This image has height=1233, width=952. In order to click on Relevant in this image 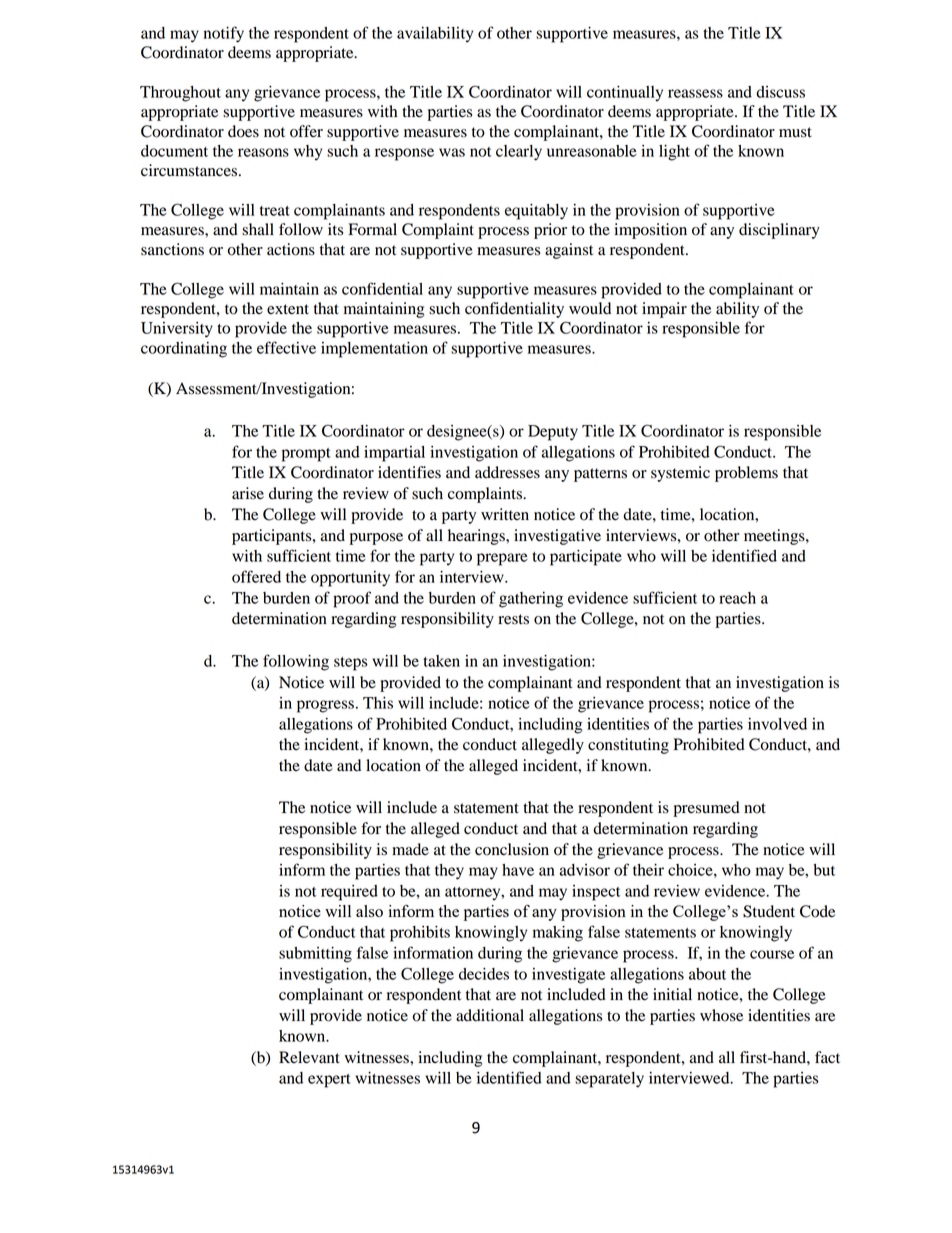, I will do `click(309, 1057)`.
